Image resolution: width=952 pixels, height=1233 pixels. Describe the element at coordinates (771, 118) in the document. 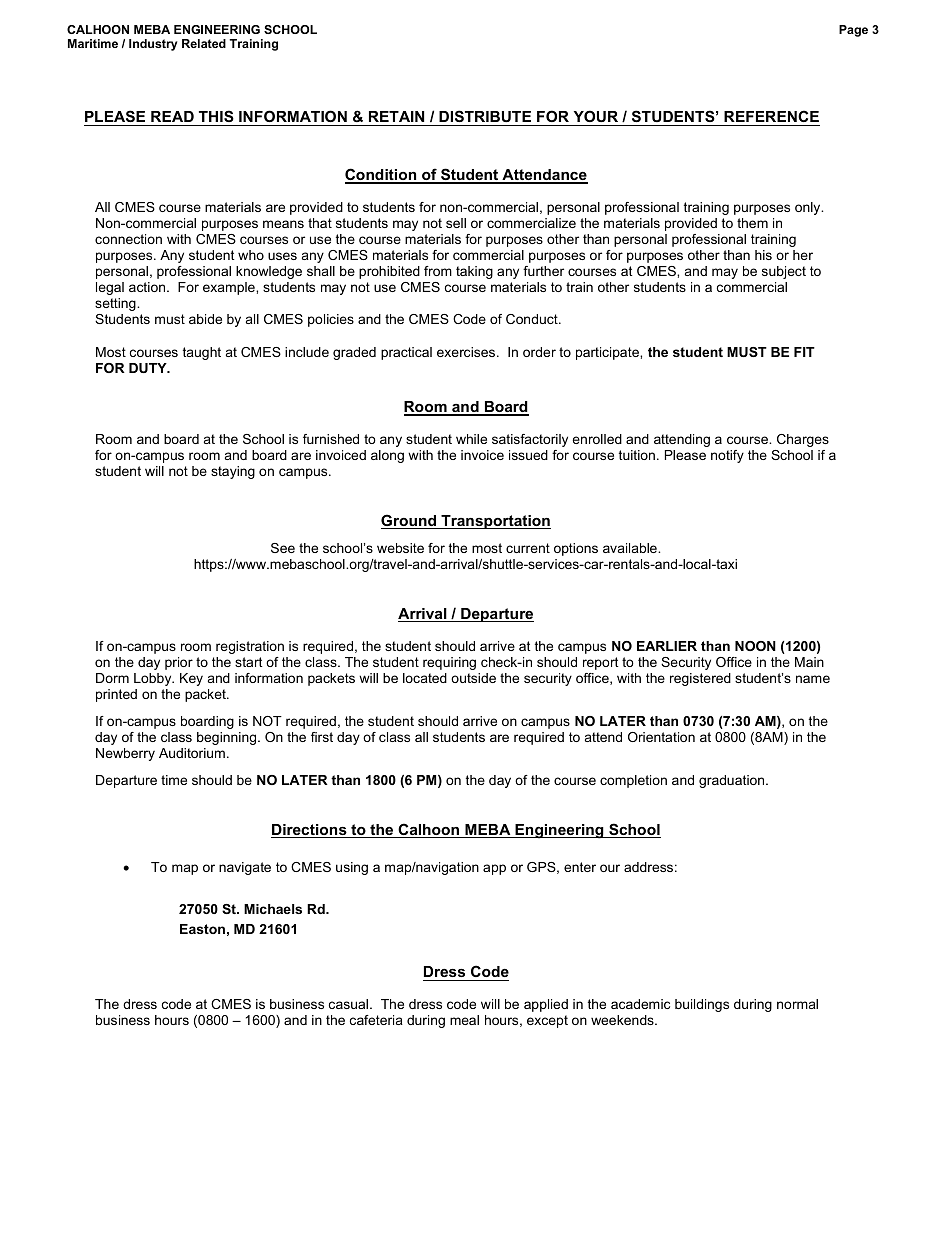

I see `REFERENCE` at that location.
